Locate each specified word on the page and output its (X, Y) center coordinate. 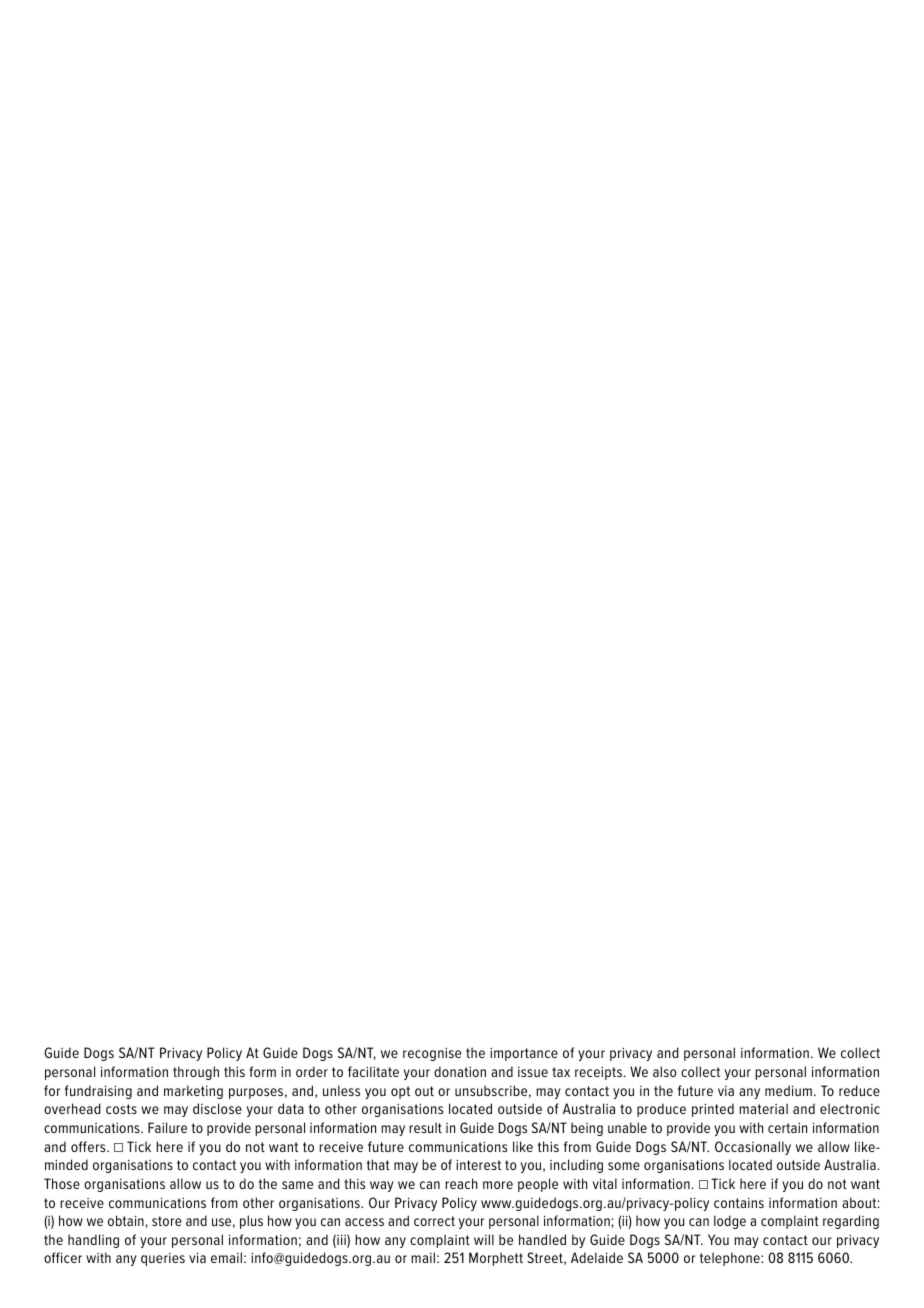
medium (788, 1090)
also (665, 1071)
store (167, 1221)
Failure (167, 1127)
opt (400, 1092)
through (196, 1073)
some (624, 1166)
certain (787, 1128)
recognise (432, 1054)
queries (163, 1259)
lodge (730, 1222)
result (425, 1127)
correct (434, 1221)
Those (62, 1183)
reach (461, 1183)
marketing (193, 1092)
